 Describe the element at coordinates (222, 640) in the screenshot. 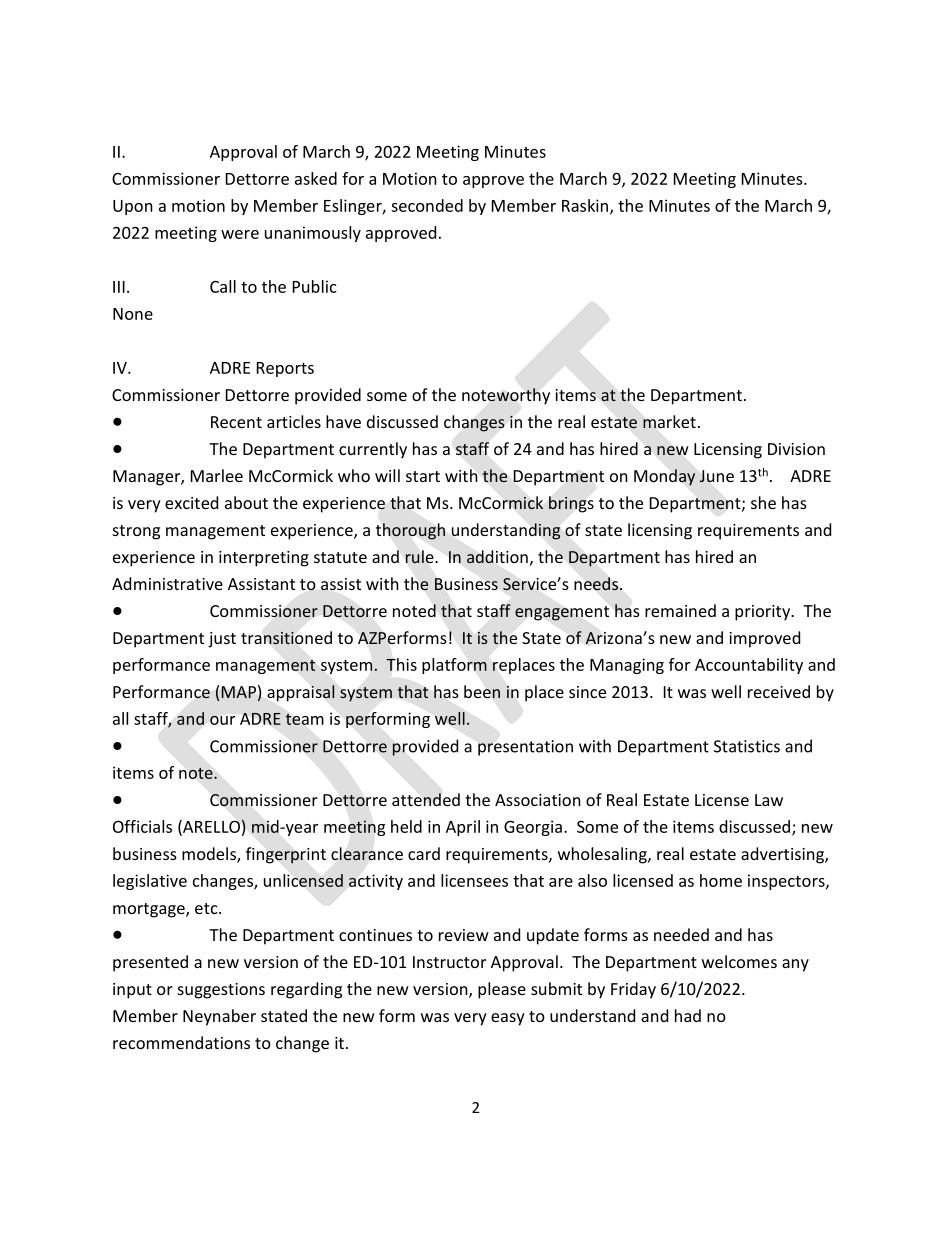

I see `just` at that location.
